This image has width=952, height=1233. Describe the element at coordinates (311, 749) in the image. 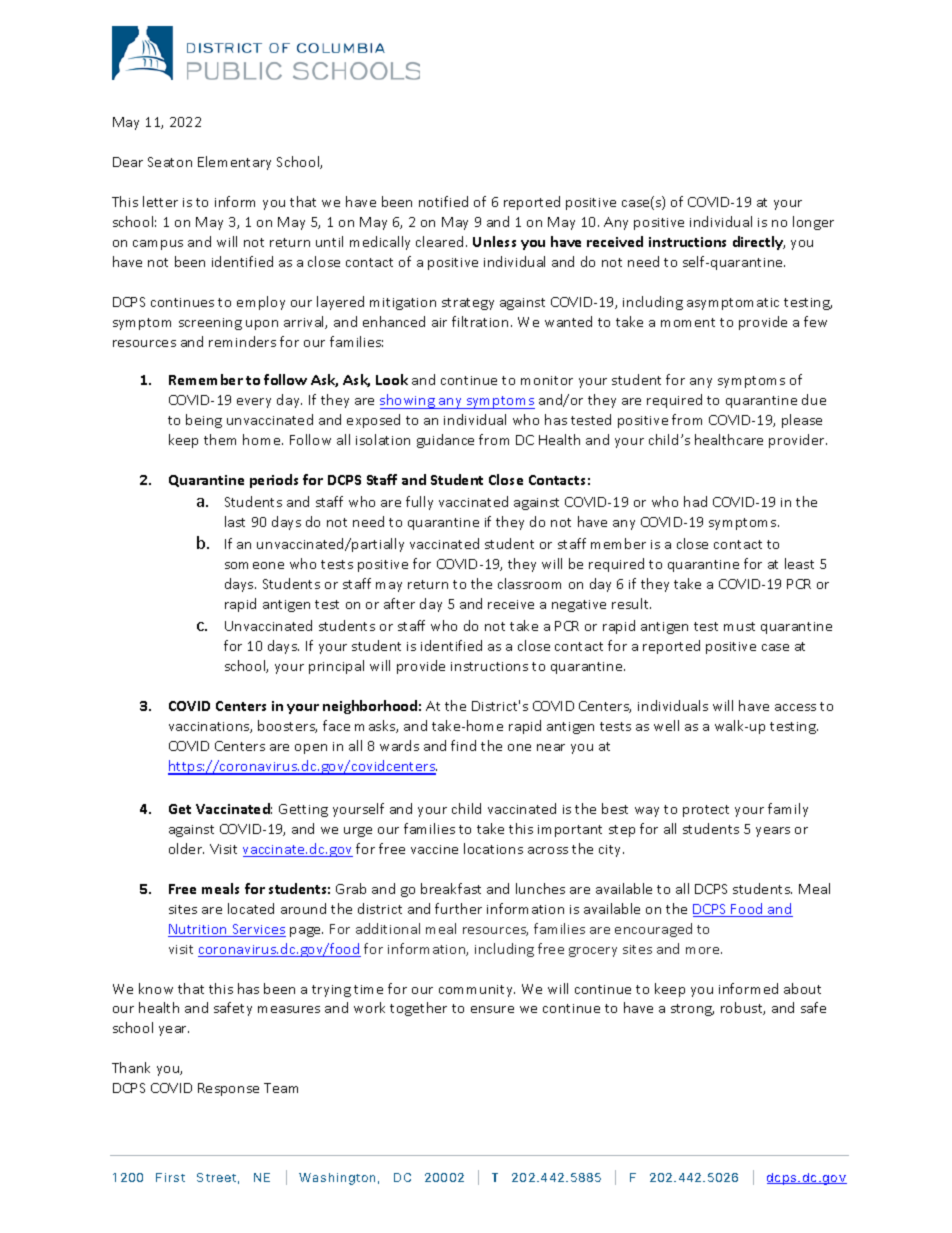

I see `open` at that location.
